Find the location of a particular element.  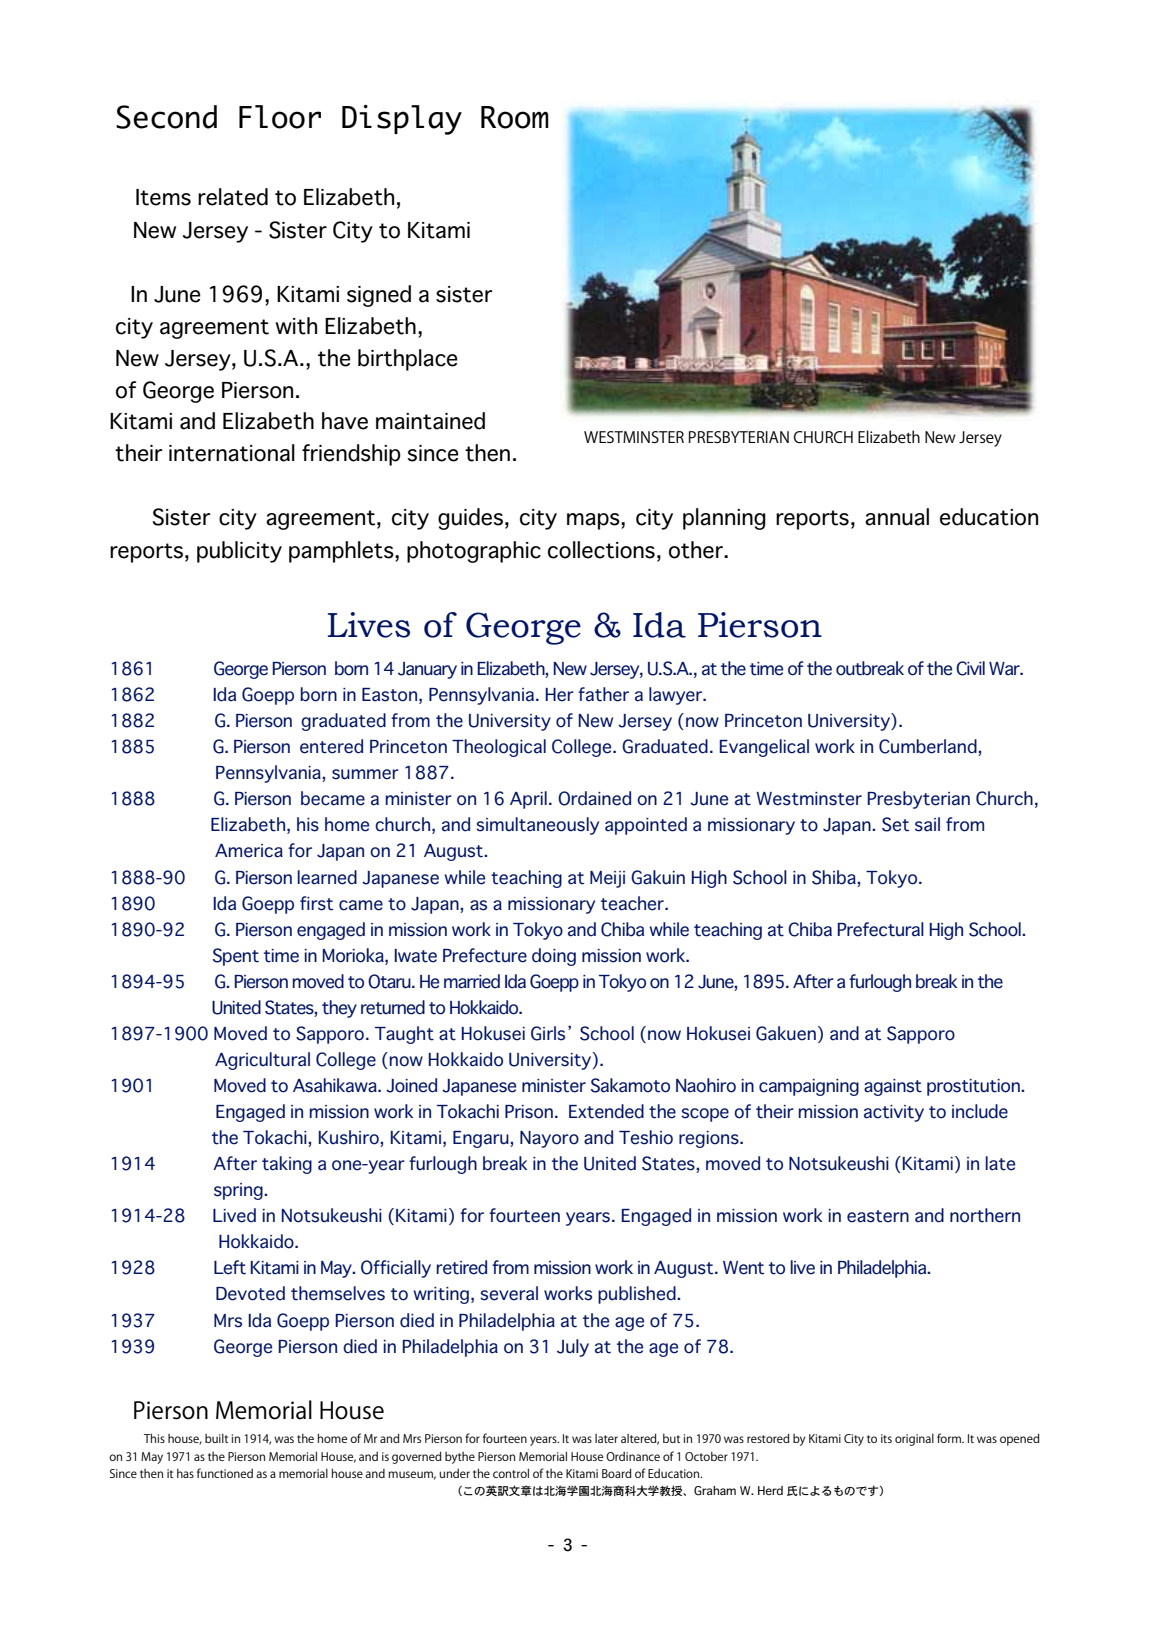

Board is located at coordinates (617, 1473).
